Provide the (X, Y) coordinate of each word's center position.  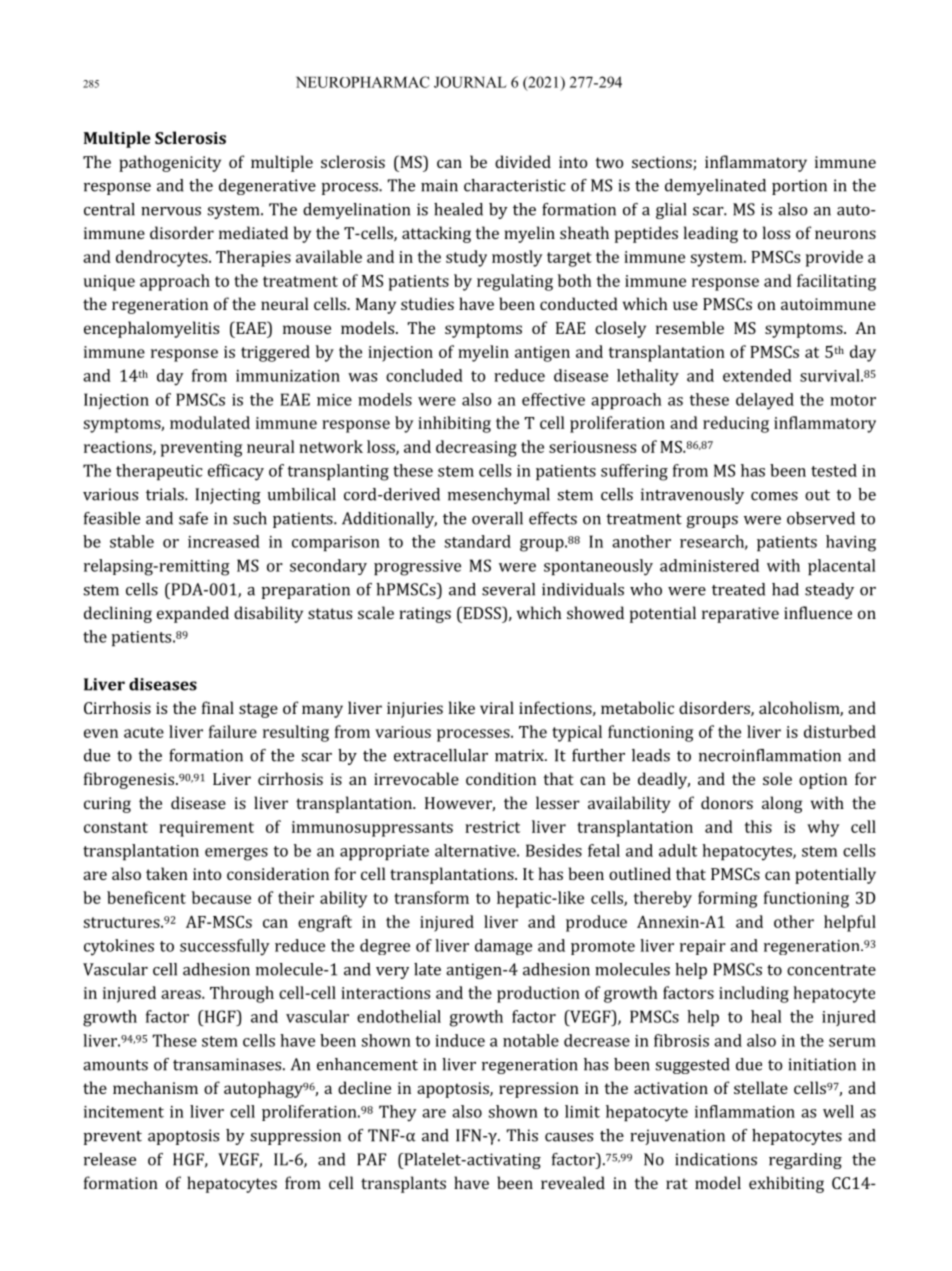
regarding (805, 1161)
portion (799, 187)
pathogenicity (170, 163)
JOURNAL (470, 82)
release (110, 1159)
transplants (403, 1184)
